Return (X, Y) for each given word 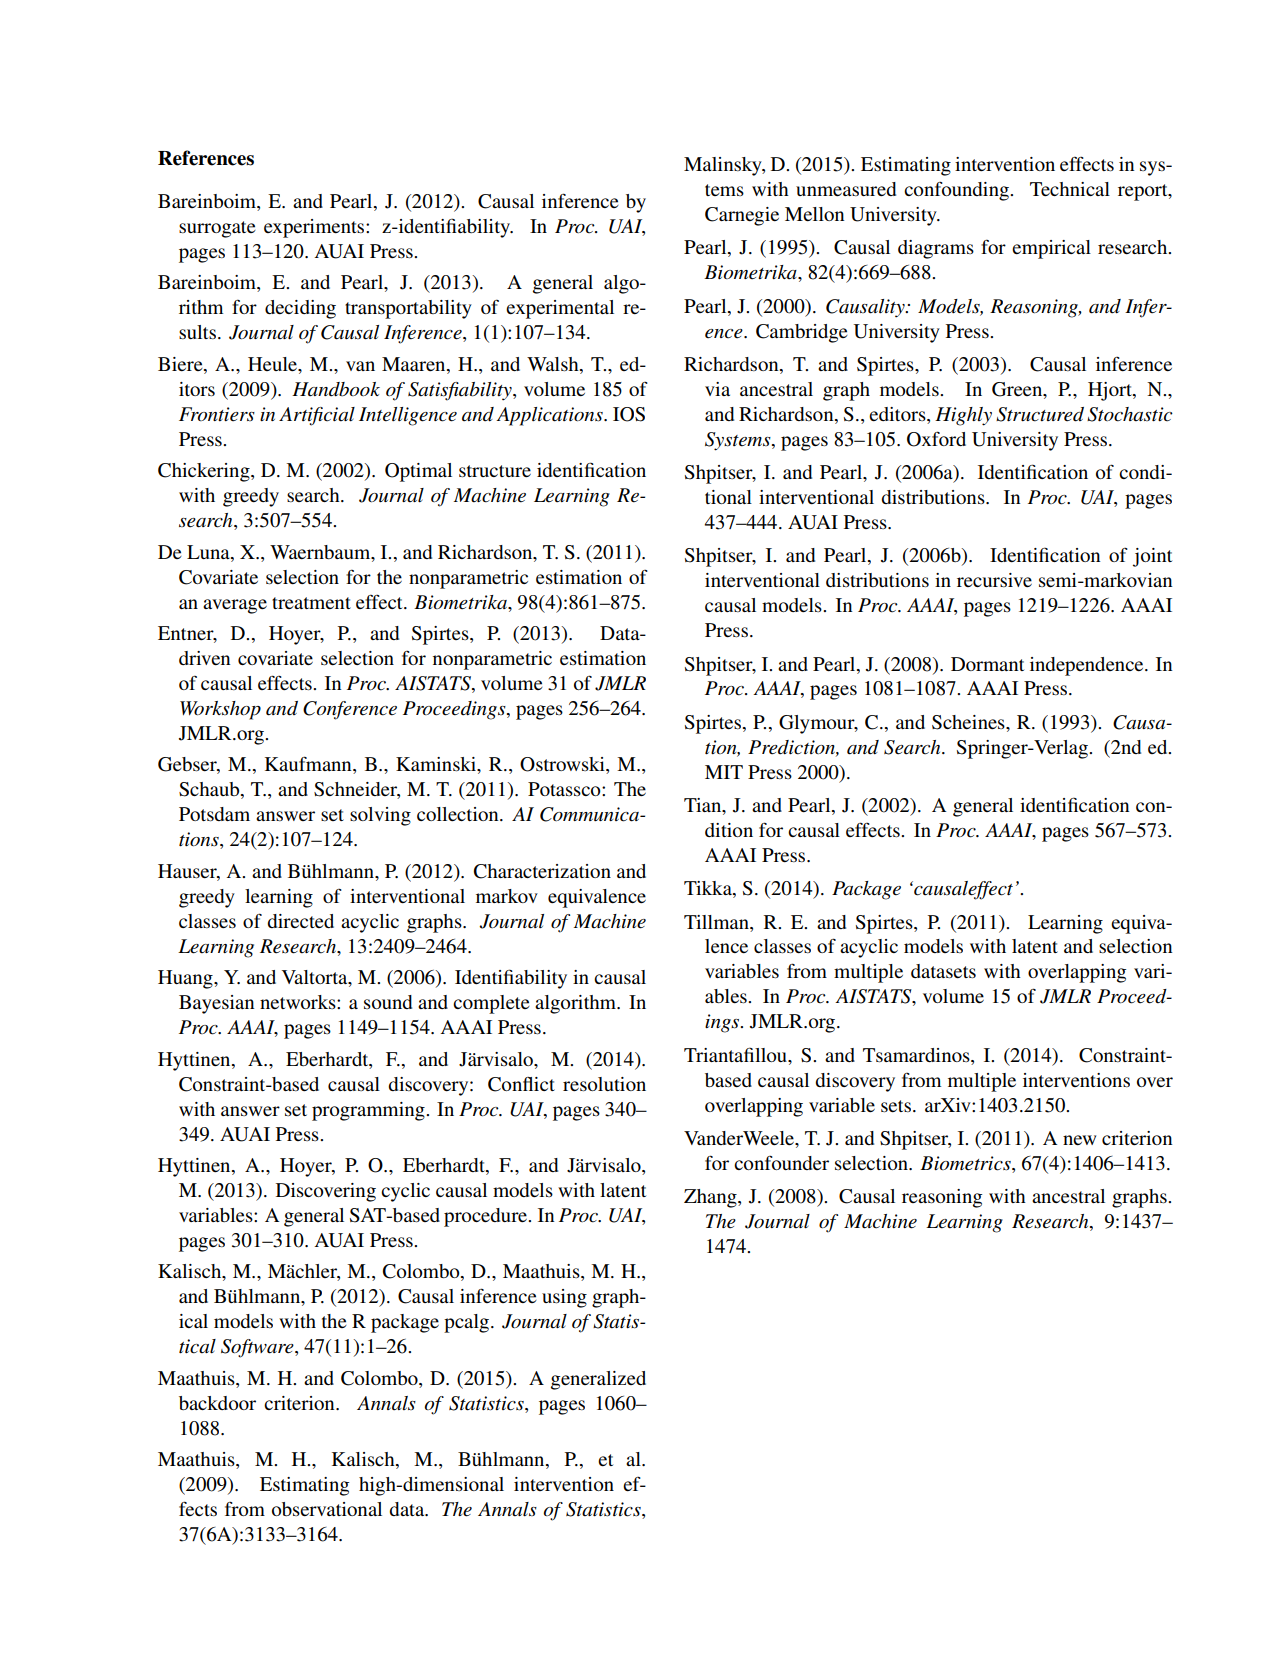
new (1079, 1140)
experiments (315, 228)
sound (388, 1002)
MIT (724, 772)
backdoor (217, 1403)
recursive (994, 580)
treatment (311, 603)
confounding (957, 191)
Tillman (717, 922)
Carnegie (742, 216)
